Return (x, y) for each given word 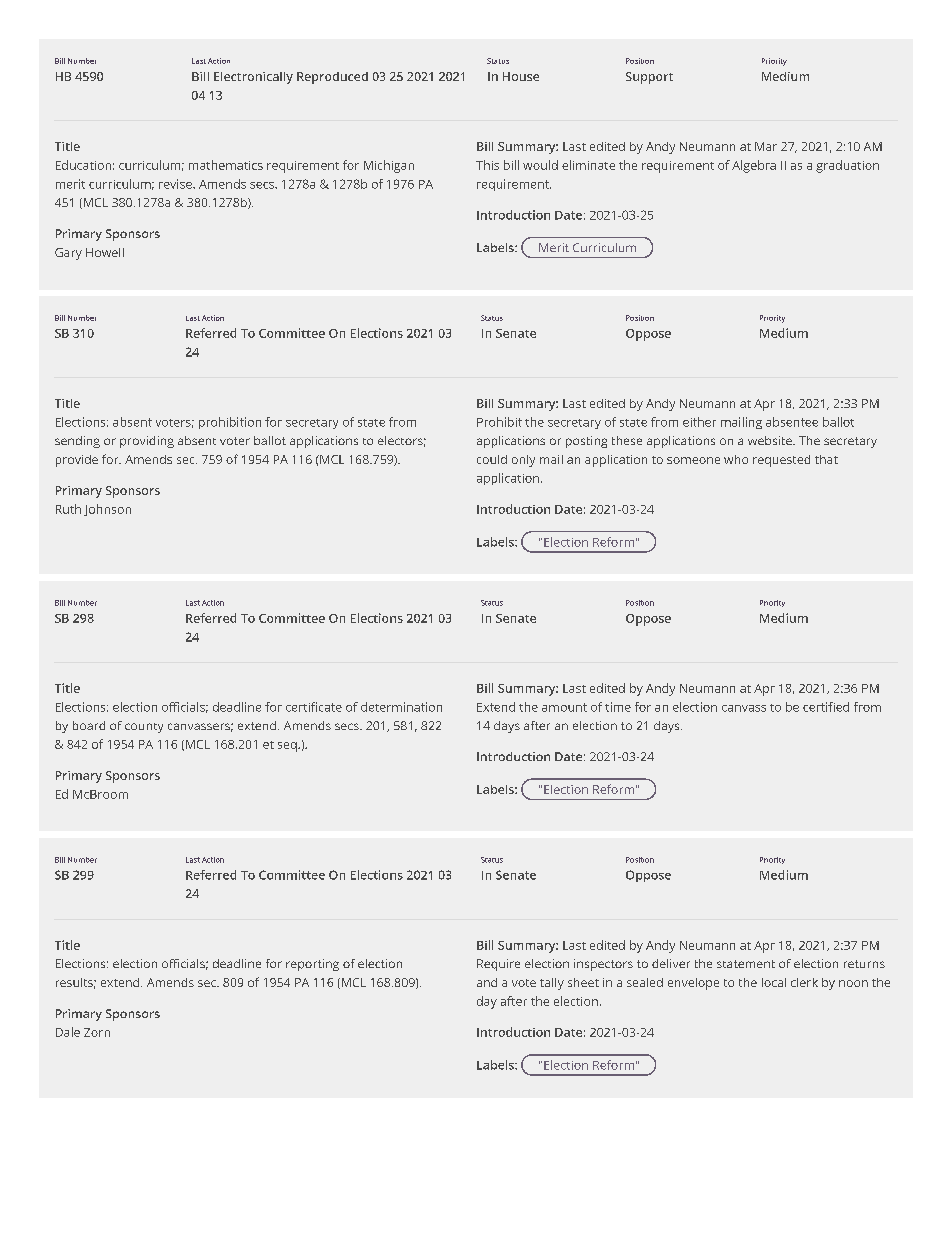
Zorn (97, 1032)
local (774, 982)
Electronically (253, 78)
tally (552, 984)
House (521, 76)
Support (649, 78)
